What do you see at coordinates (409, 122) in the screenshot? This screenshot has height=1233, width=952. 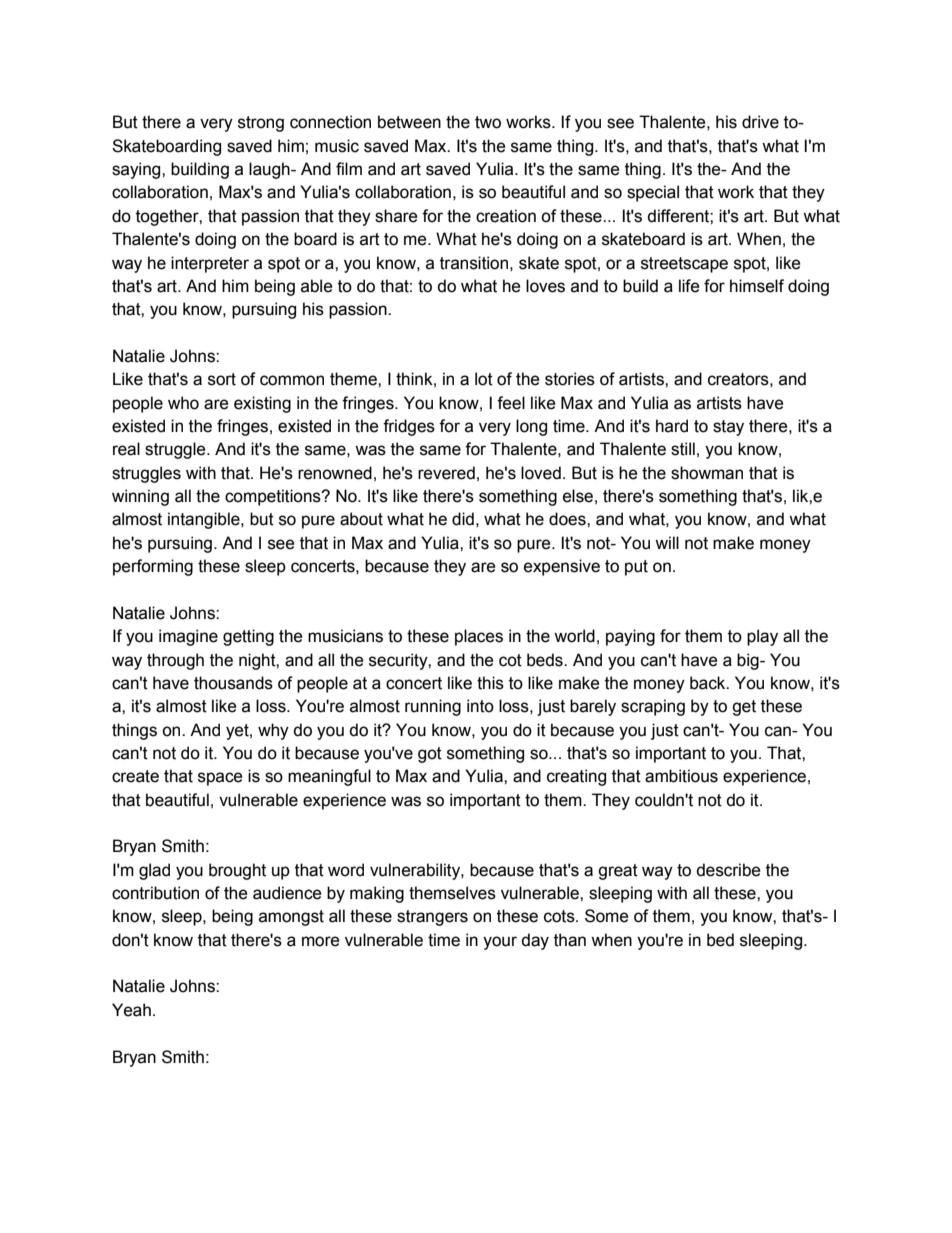 I see `between` at bounding box center [409, 122].
